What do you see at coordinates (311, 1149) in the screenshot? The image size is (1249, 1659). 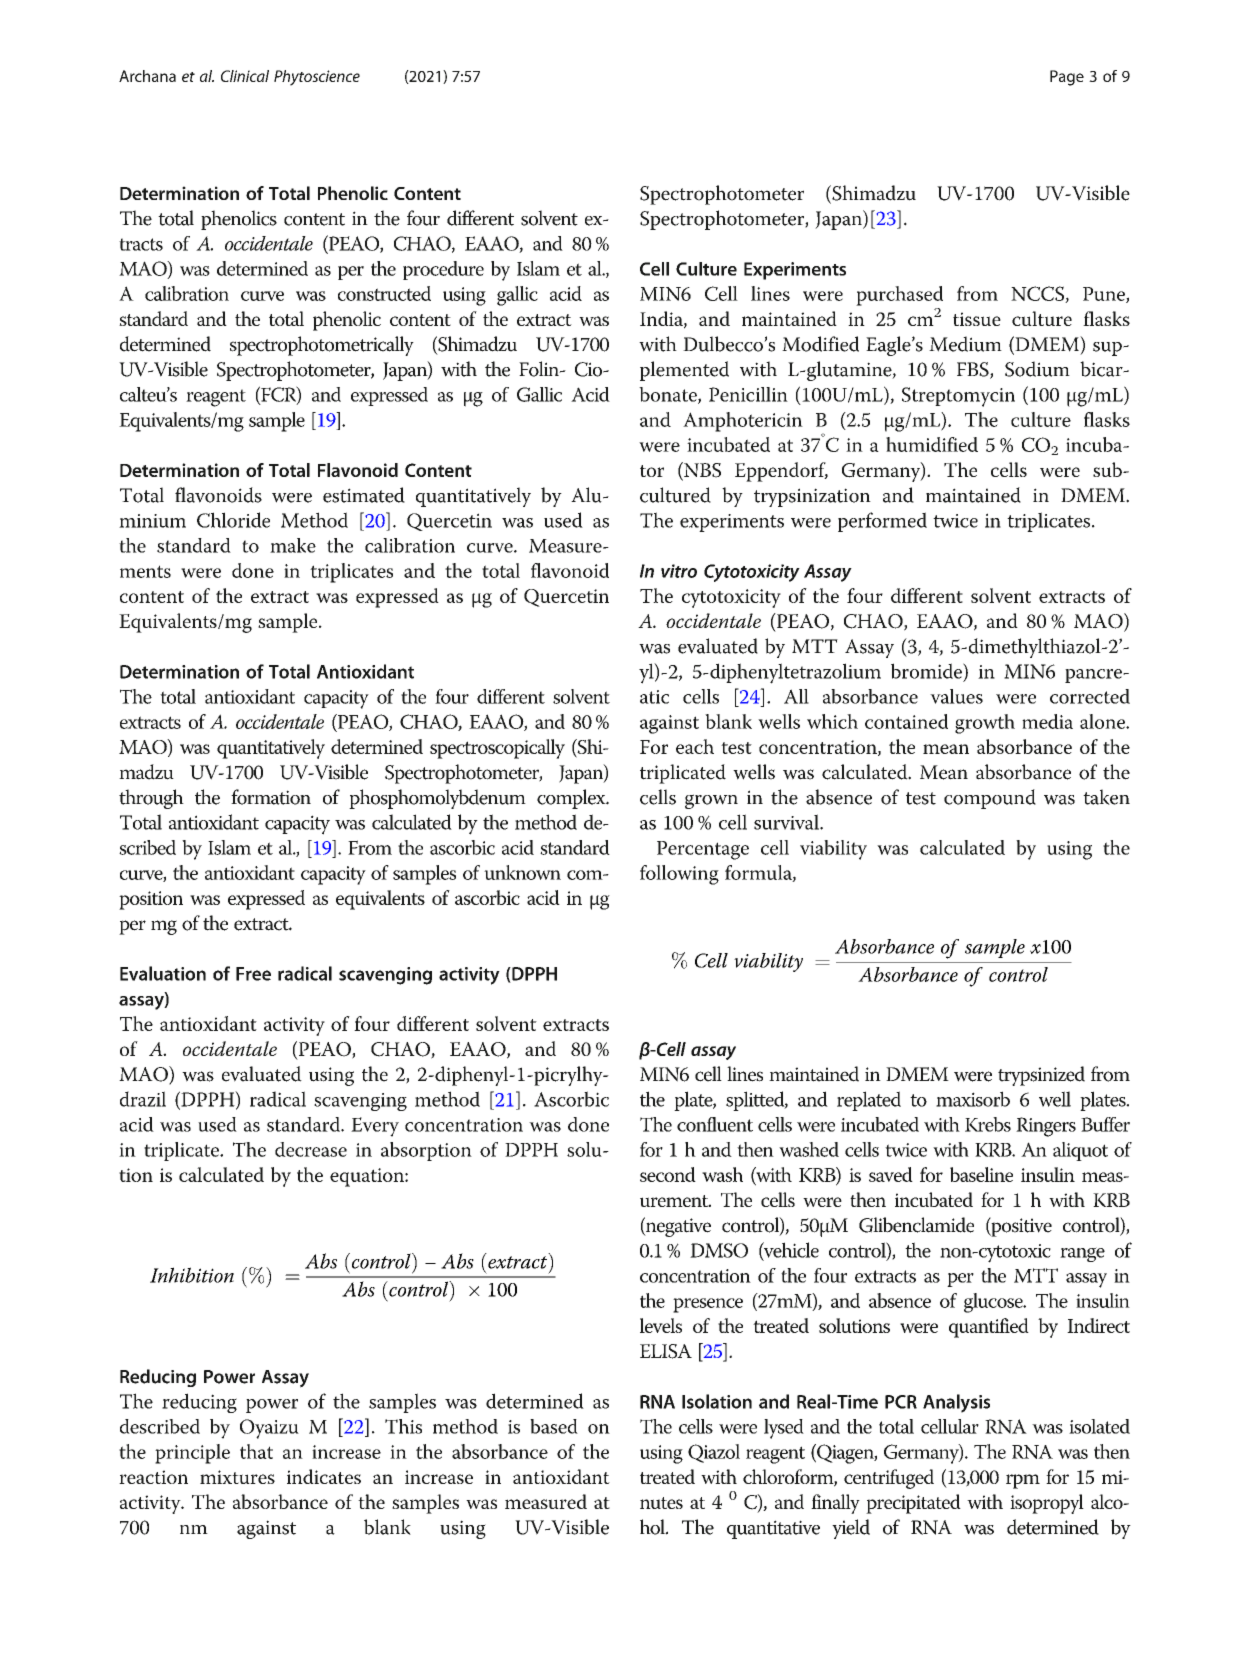 I see `decrease` at bounding box center [311, 1149].
